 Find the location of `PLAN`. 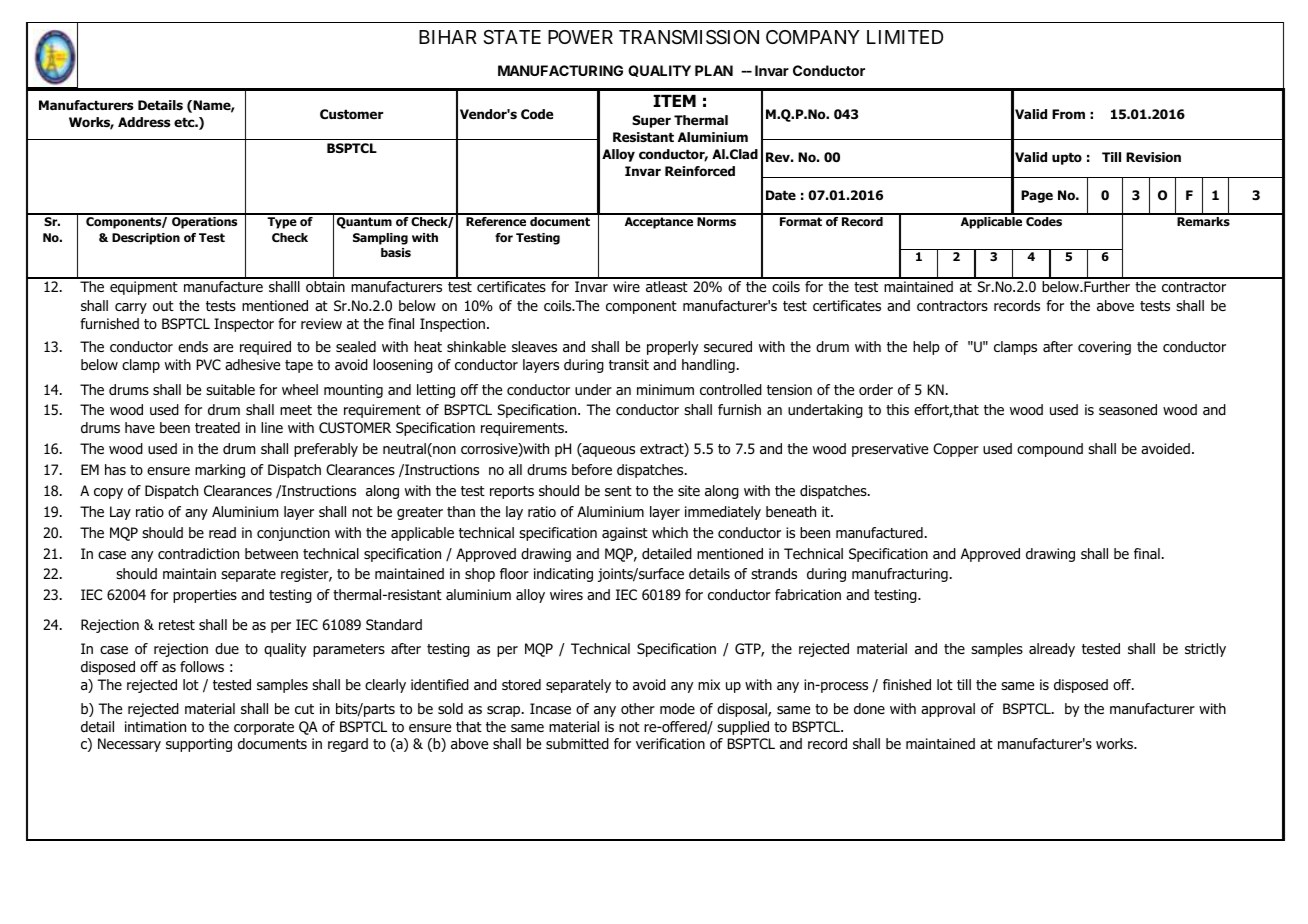

PLAN is located at coordinates (714, 70).
